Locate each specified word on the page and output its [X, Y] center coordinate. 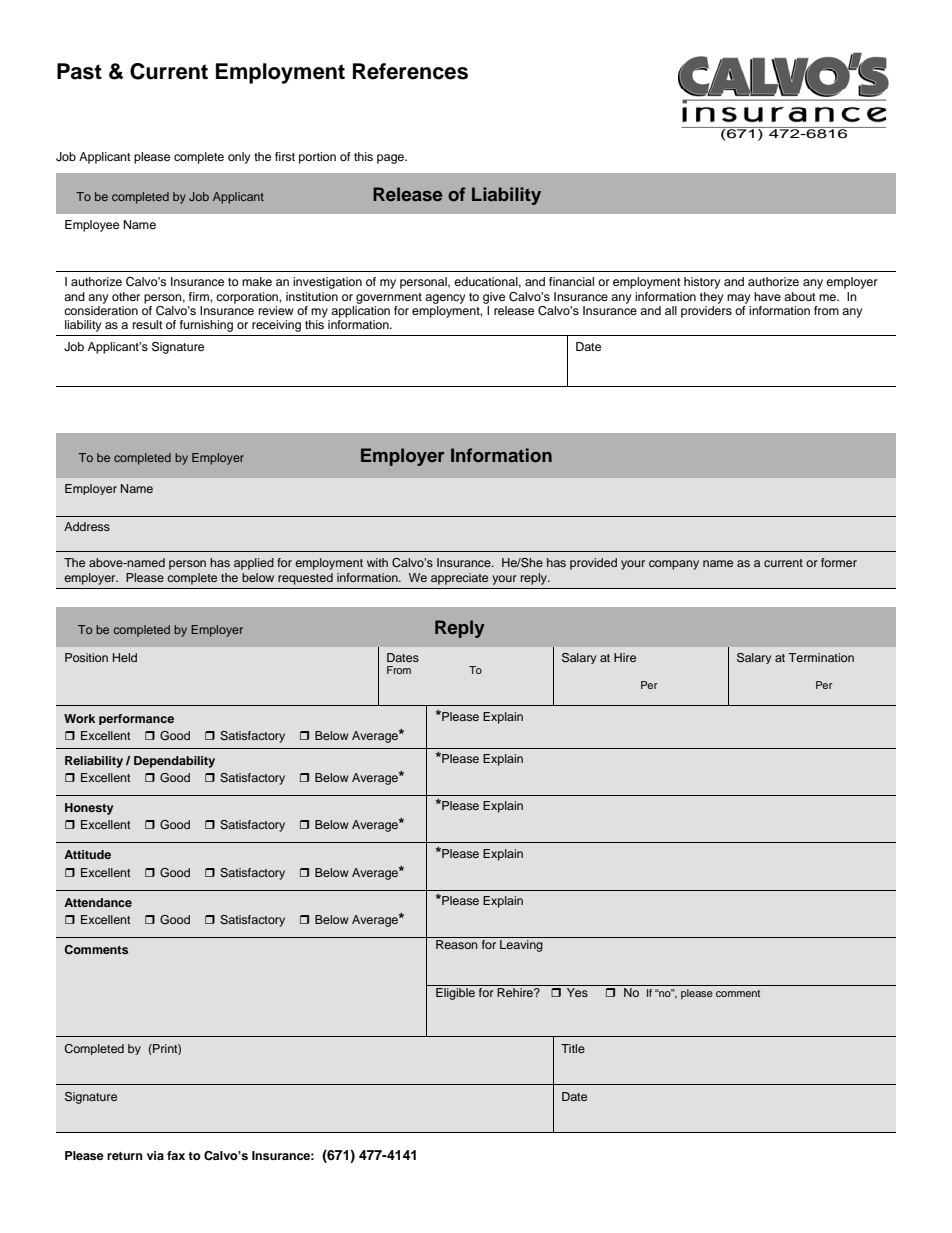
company [674, 565]
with [377, 562]
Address [87, 526]
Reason [456, 944]
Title [573, 1048]
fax [176, 1155]
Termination [821, 657]
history [702, 283]
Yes [577, 992]
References [410, 71]
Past [79, 71]
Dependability [174, 762]
